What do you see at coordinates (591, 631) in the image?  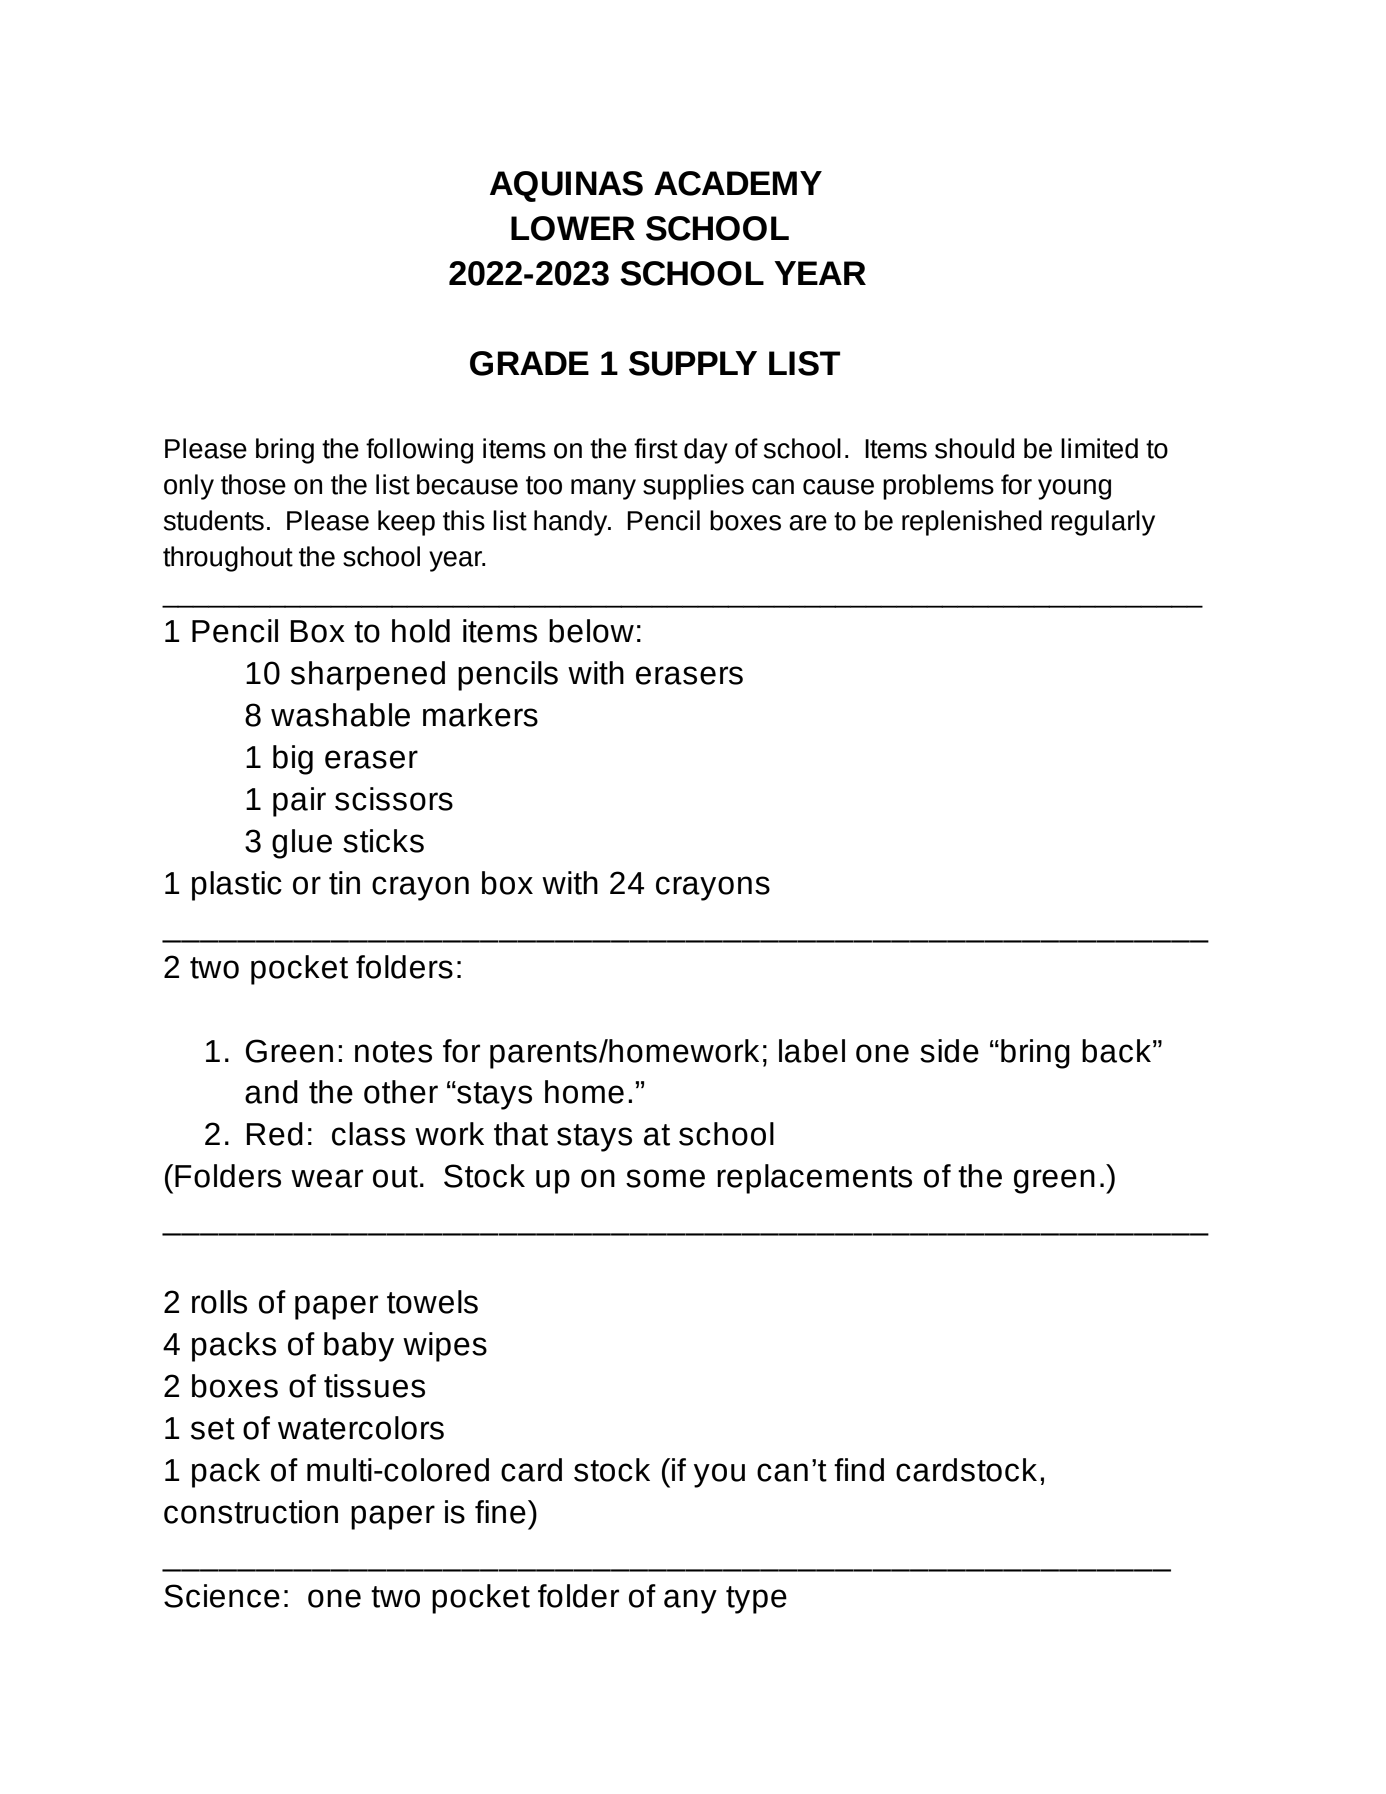 I see `below` at bounding box center [591, 631].
